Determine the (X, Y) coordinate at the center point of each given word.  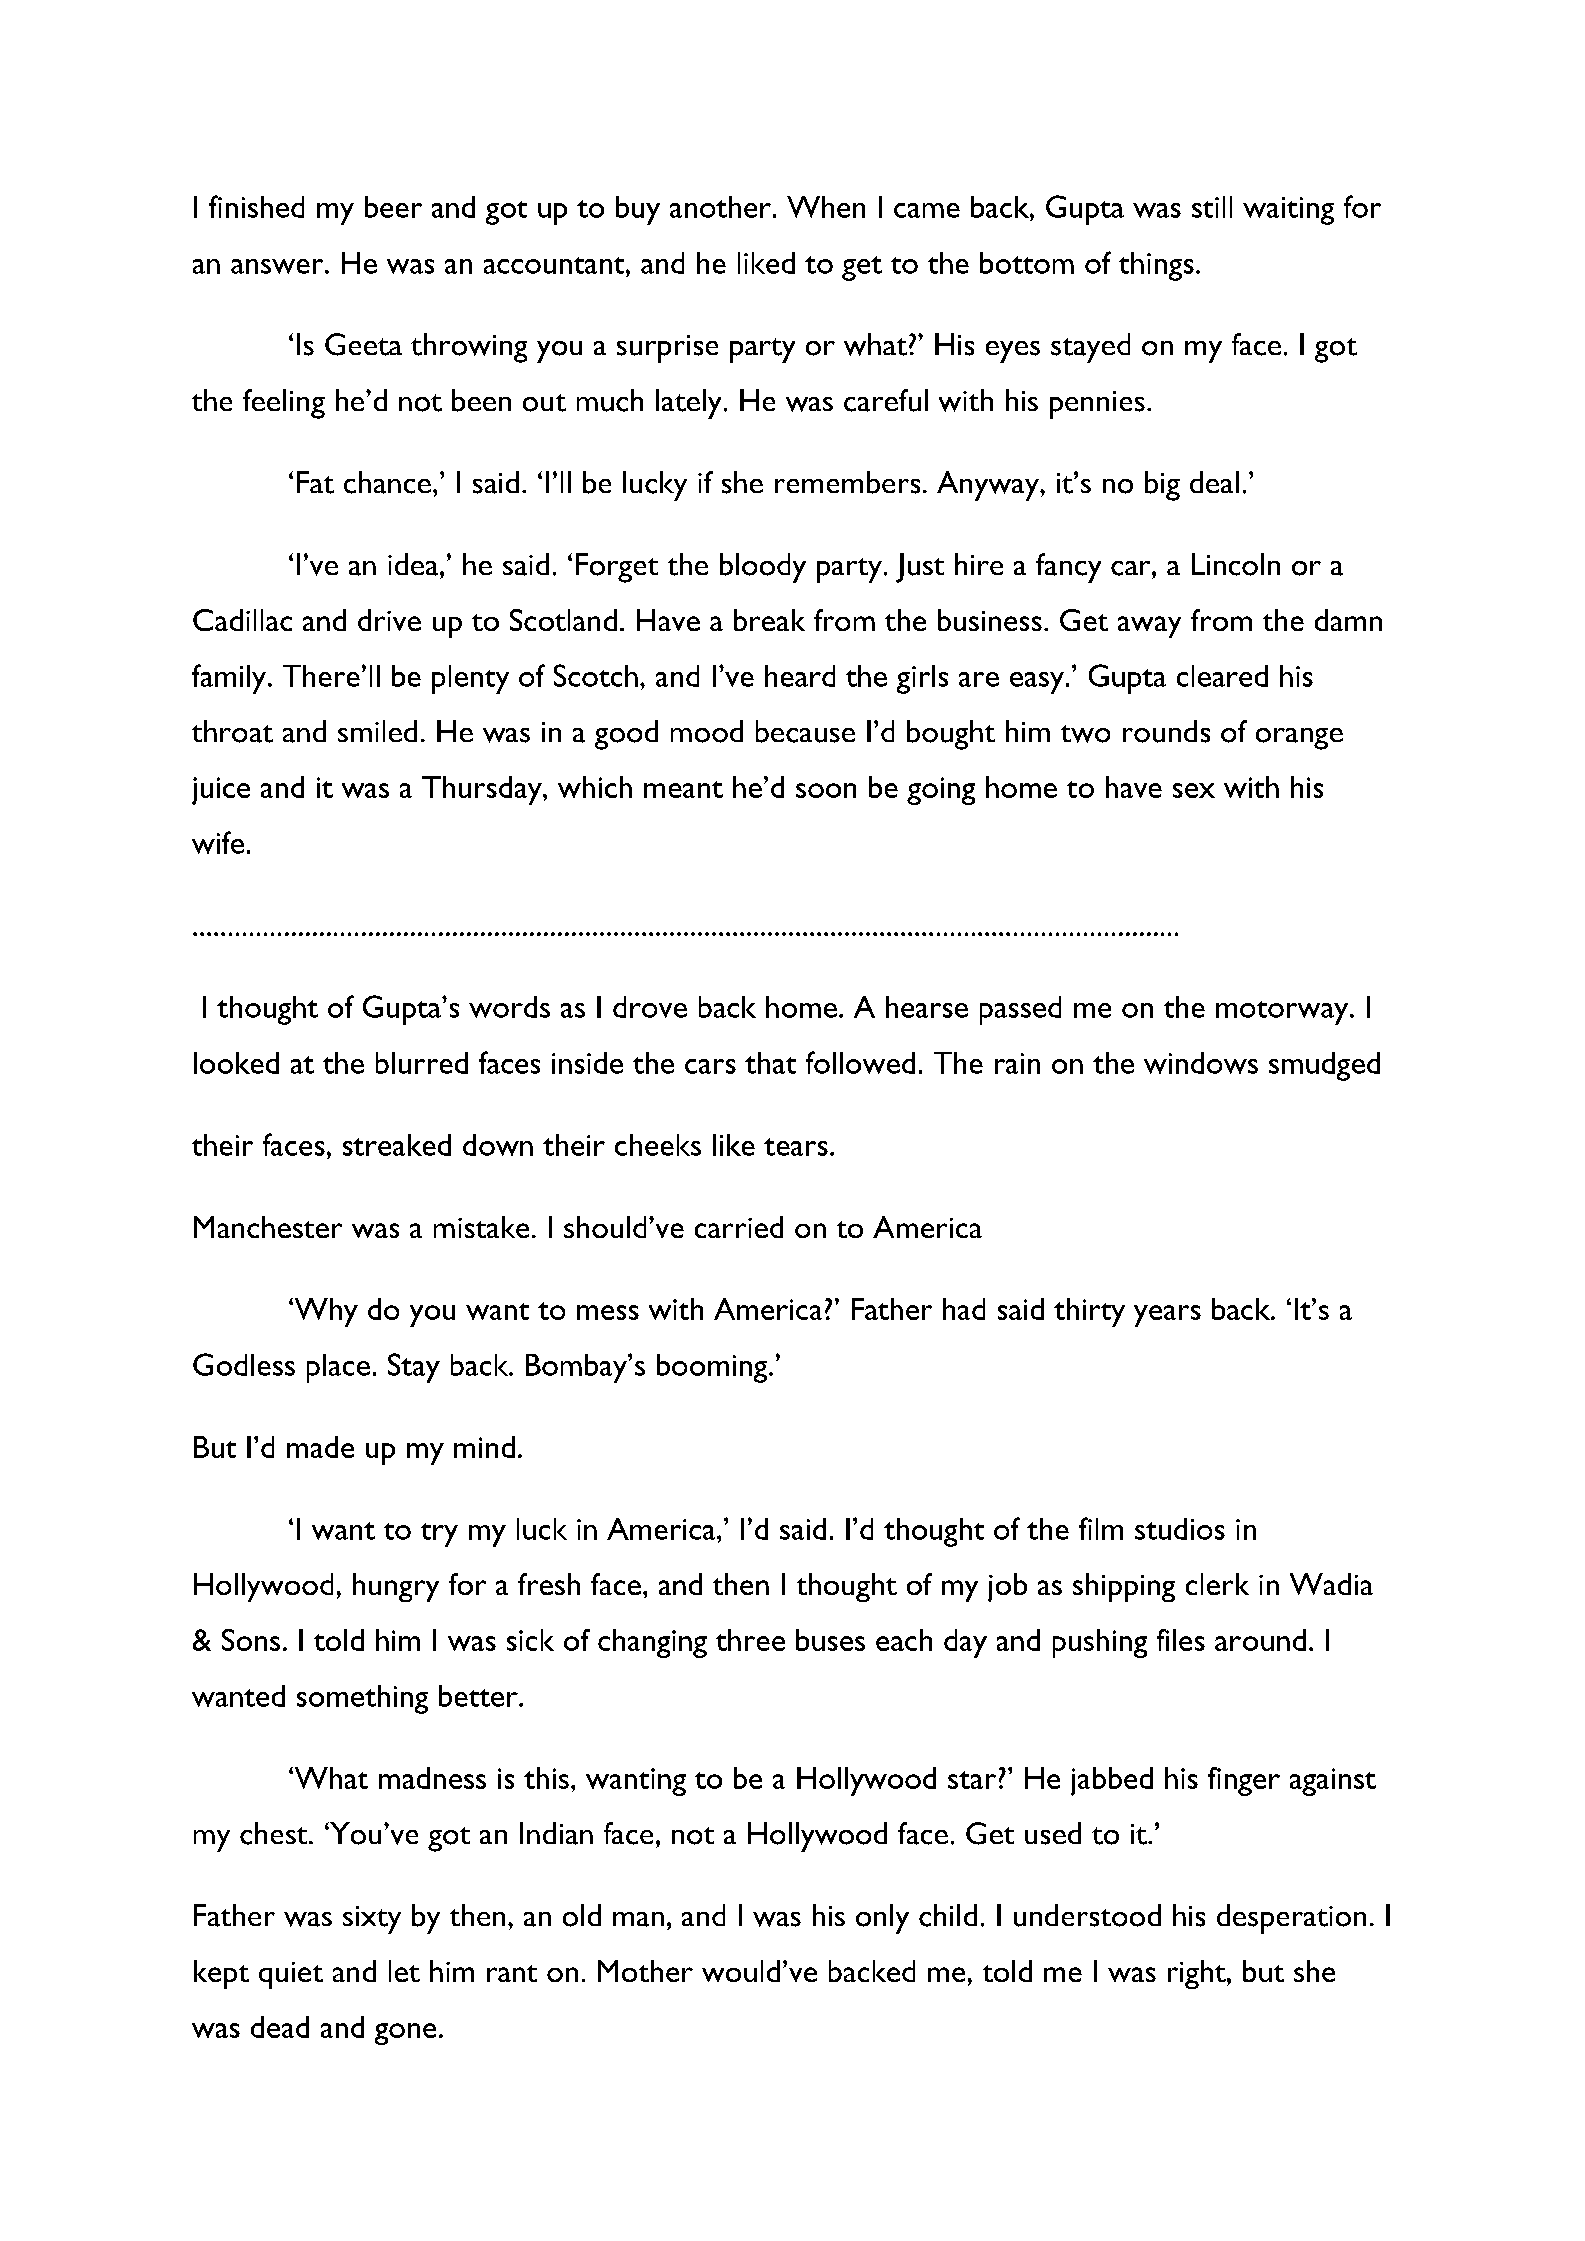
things (1156, 266)
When (826, 207)
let (404, 1971)
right (1198, 1974)
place (338, 1368)
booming (713, 1368)
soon (826, 790)
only (882, 1919)
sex (1194, 790)
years (1167, 1316)
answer (278, 266)
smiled (377, 731)
